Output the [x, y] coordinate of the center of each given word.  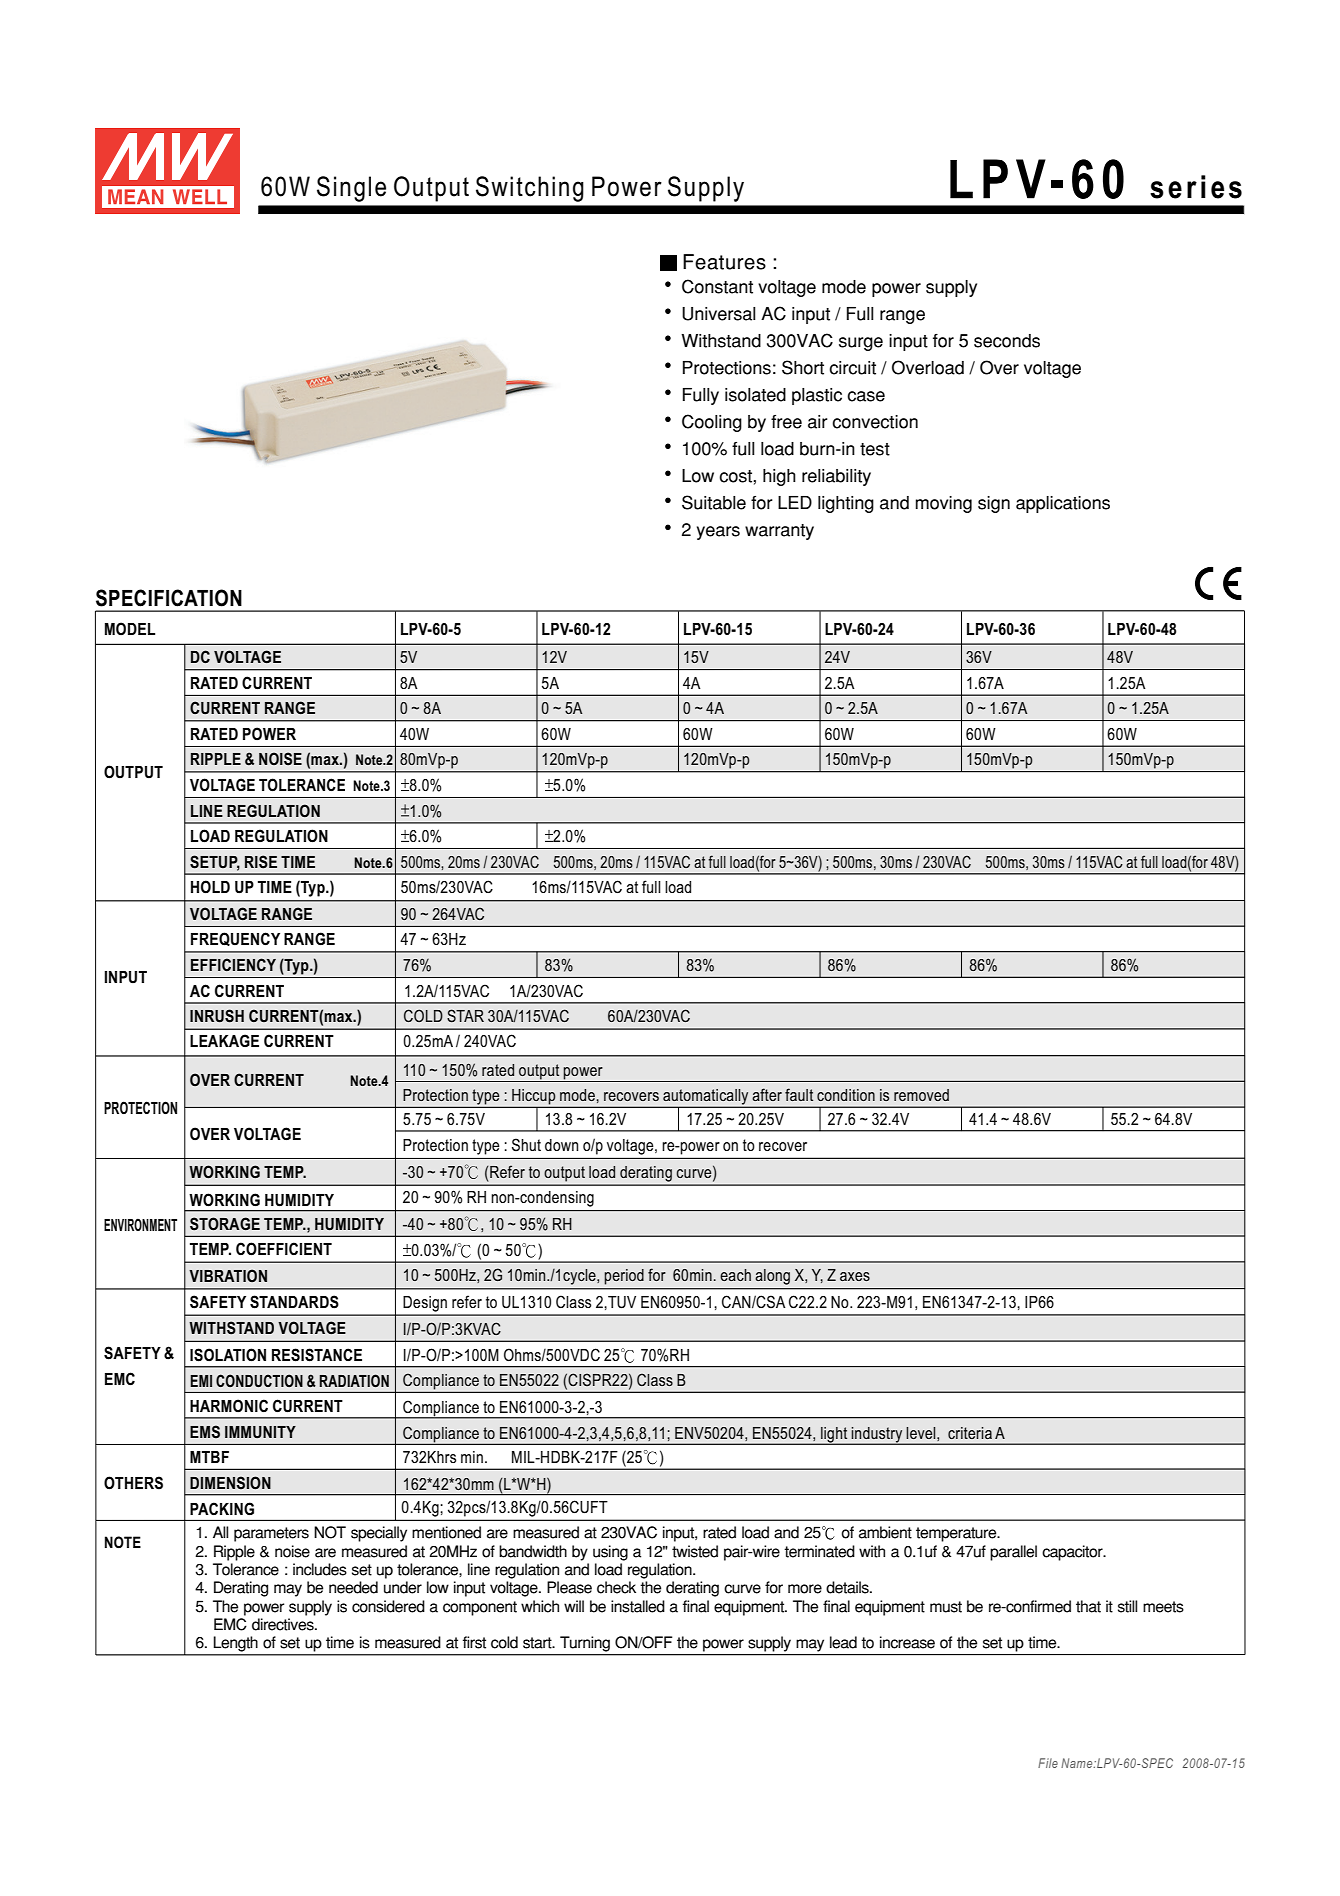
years [718, 533]
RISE [261, 862]
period [624, 1277]
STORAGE [225, 1224]
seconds [1007, 341]
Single [351, 189]
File [1048, 1763]
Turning [585, 1644]
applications [1063, 504]
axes [855, 1276]
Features [724, 262]
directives [284, 1624]
